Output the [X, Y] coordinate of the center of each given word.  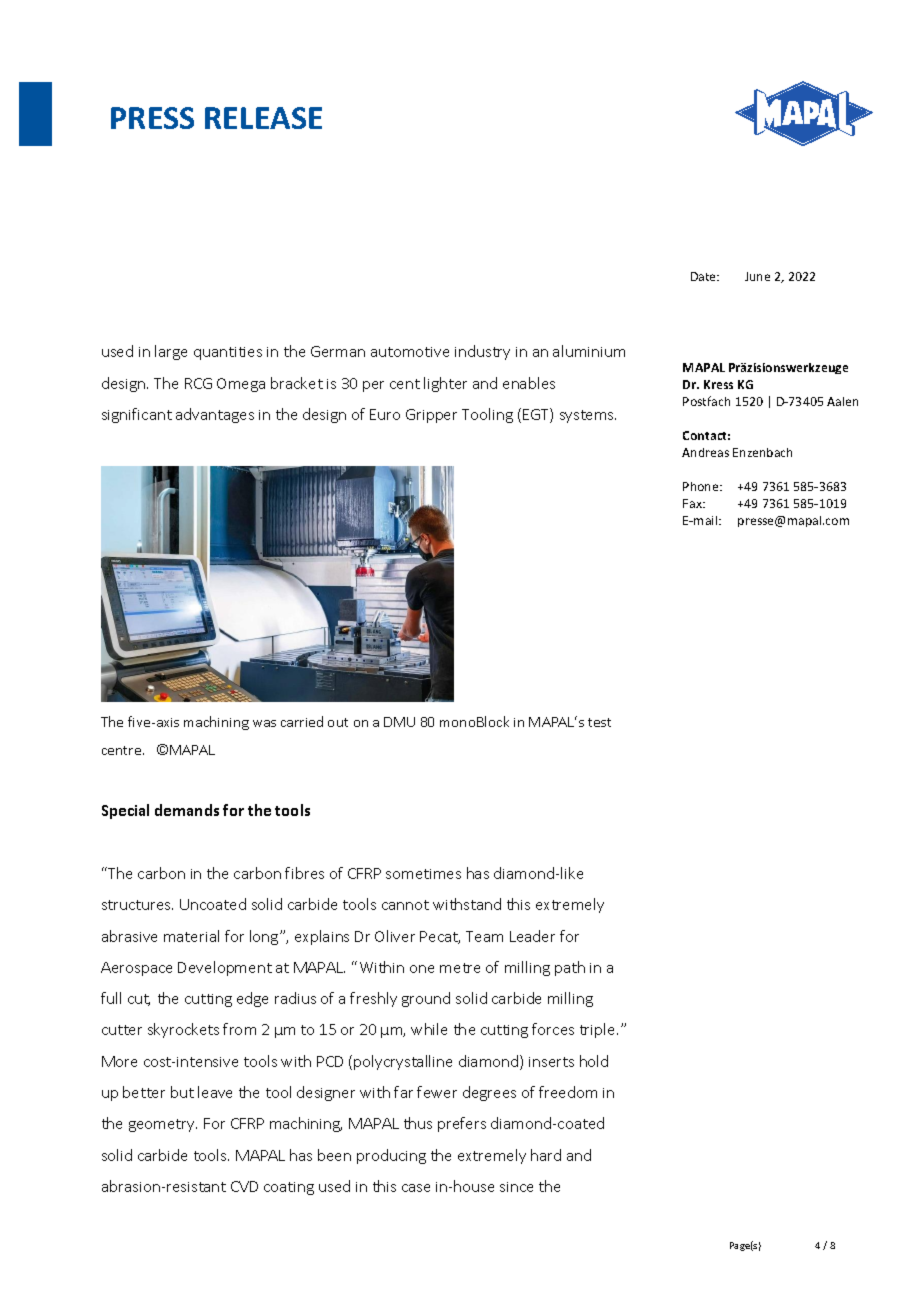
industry [482, 352]
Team [484, 936]
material [191, 936]
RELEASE [263, 118]
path [570, 968]
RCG [198, 383]
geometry [163, 1125]
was [264, 723]
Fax [693, 503]
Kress [718, 384]
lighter [445, 384]
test [599, 722]
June [757, 276]
